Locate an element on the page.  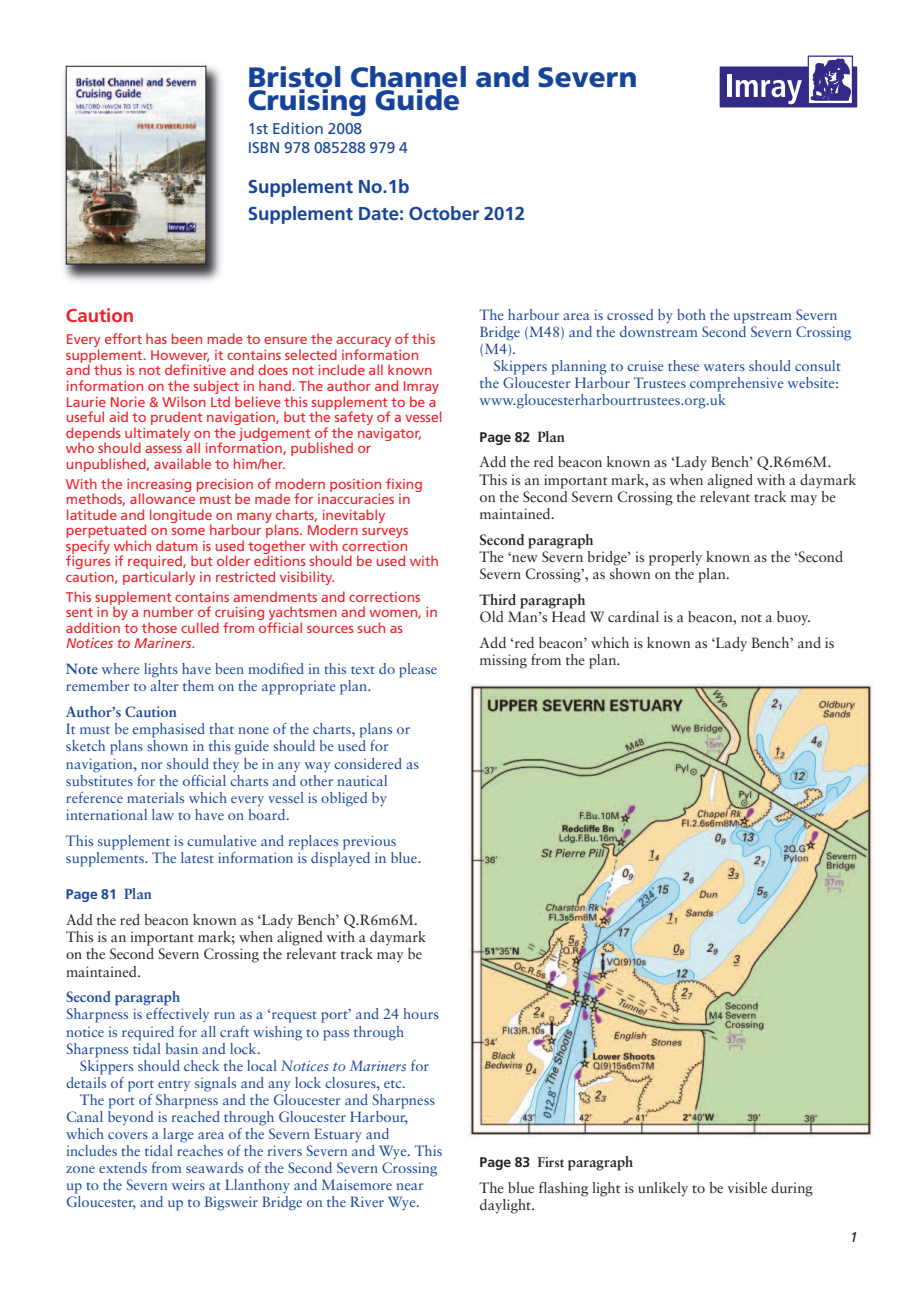
near is located at coordinates (410, 1186).
